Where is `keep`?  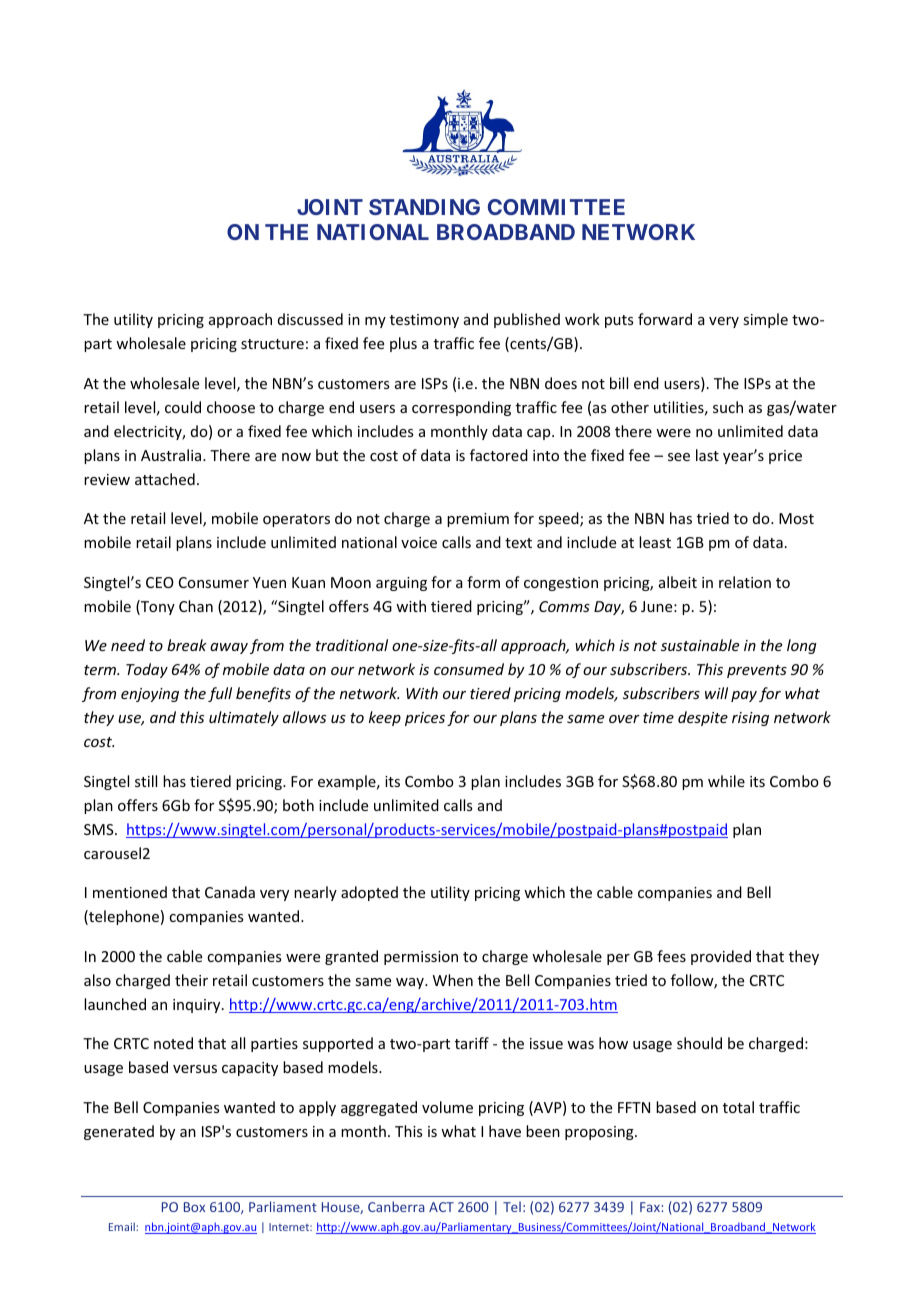
keep is located at coordinates (385, 718).
